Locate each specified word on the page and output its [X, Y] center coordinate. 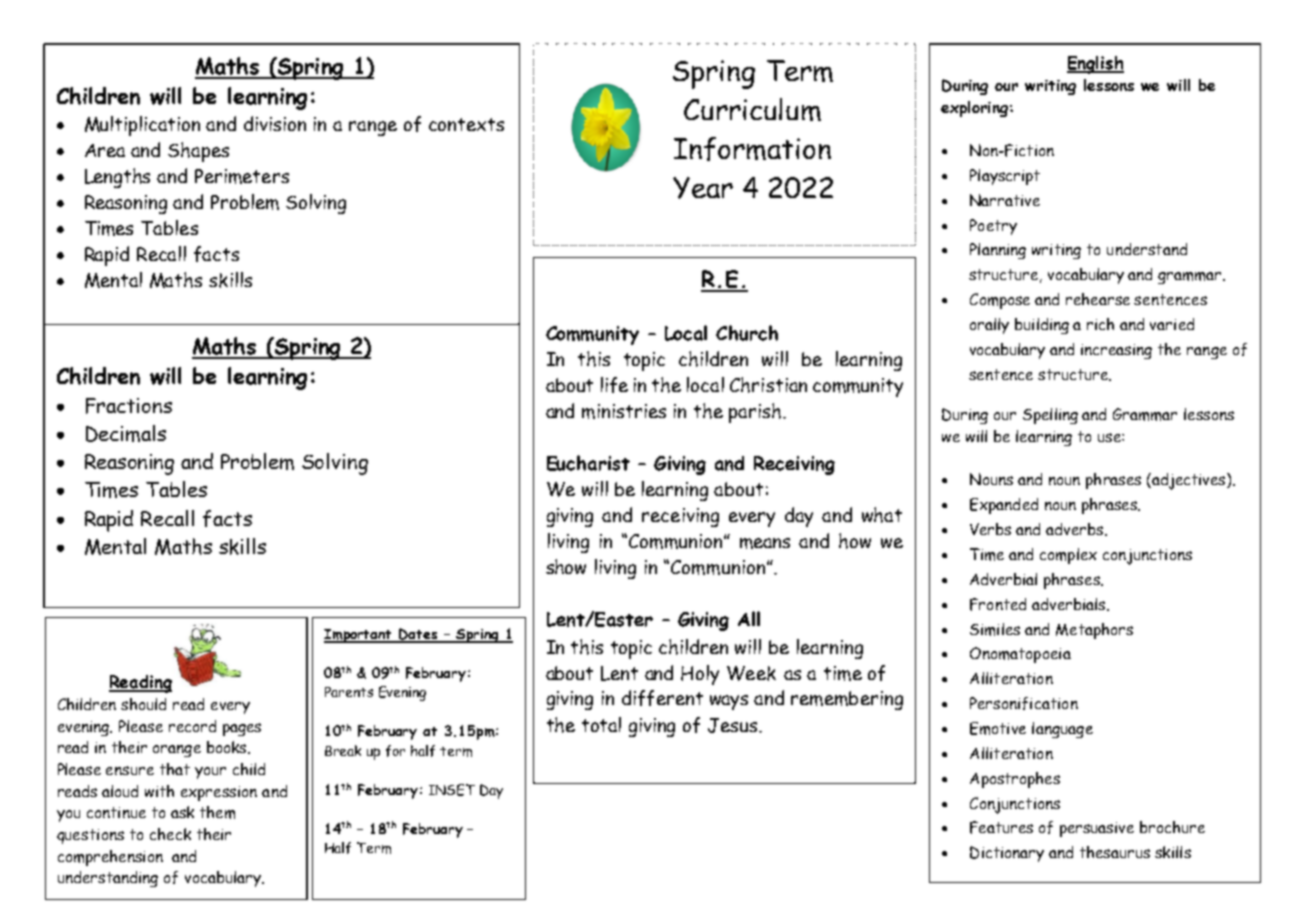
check [170, 834]
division [275, 123]
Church [747, 333]
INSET [452, 790]
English [1095, 65]
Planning [998, 251]
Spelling [1050, 416]
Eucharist [588, 463]
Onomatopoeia [1020, 655]
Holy [700, 675]
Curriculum [752, 109]
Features [1001, 827]
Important [359, 636]
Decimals [126, 433]
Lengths [117, 178]
